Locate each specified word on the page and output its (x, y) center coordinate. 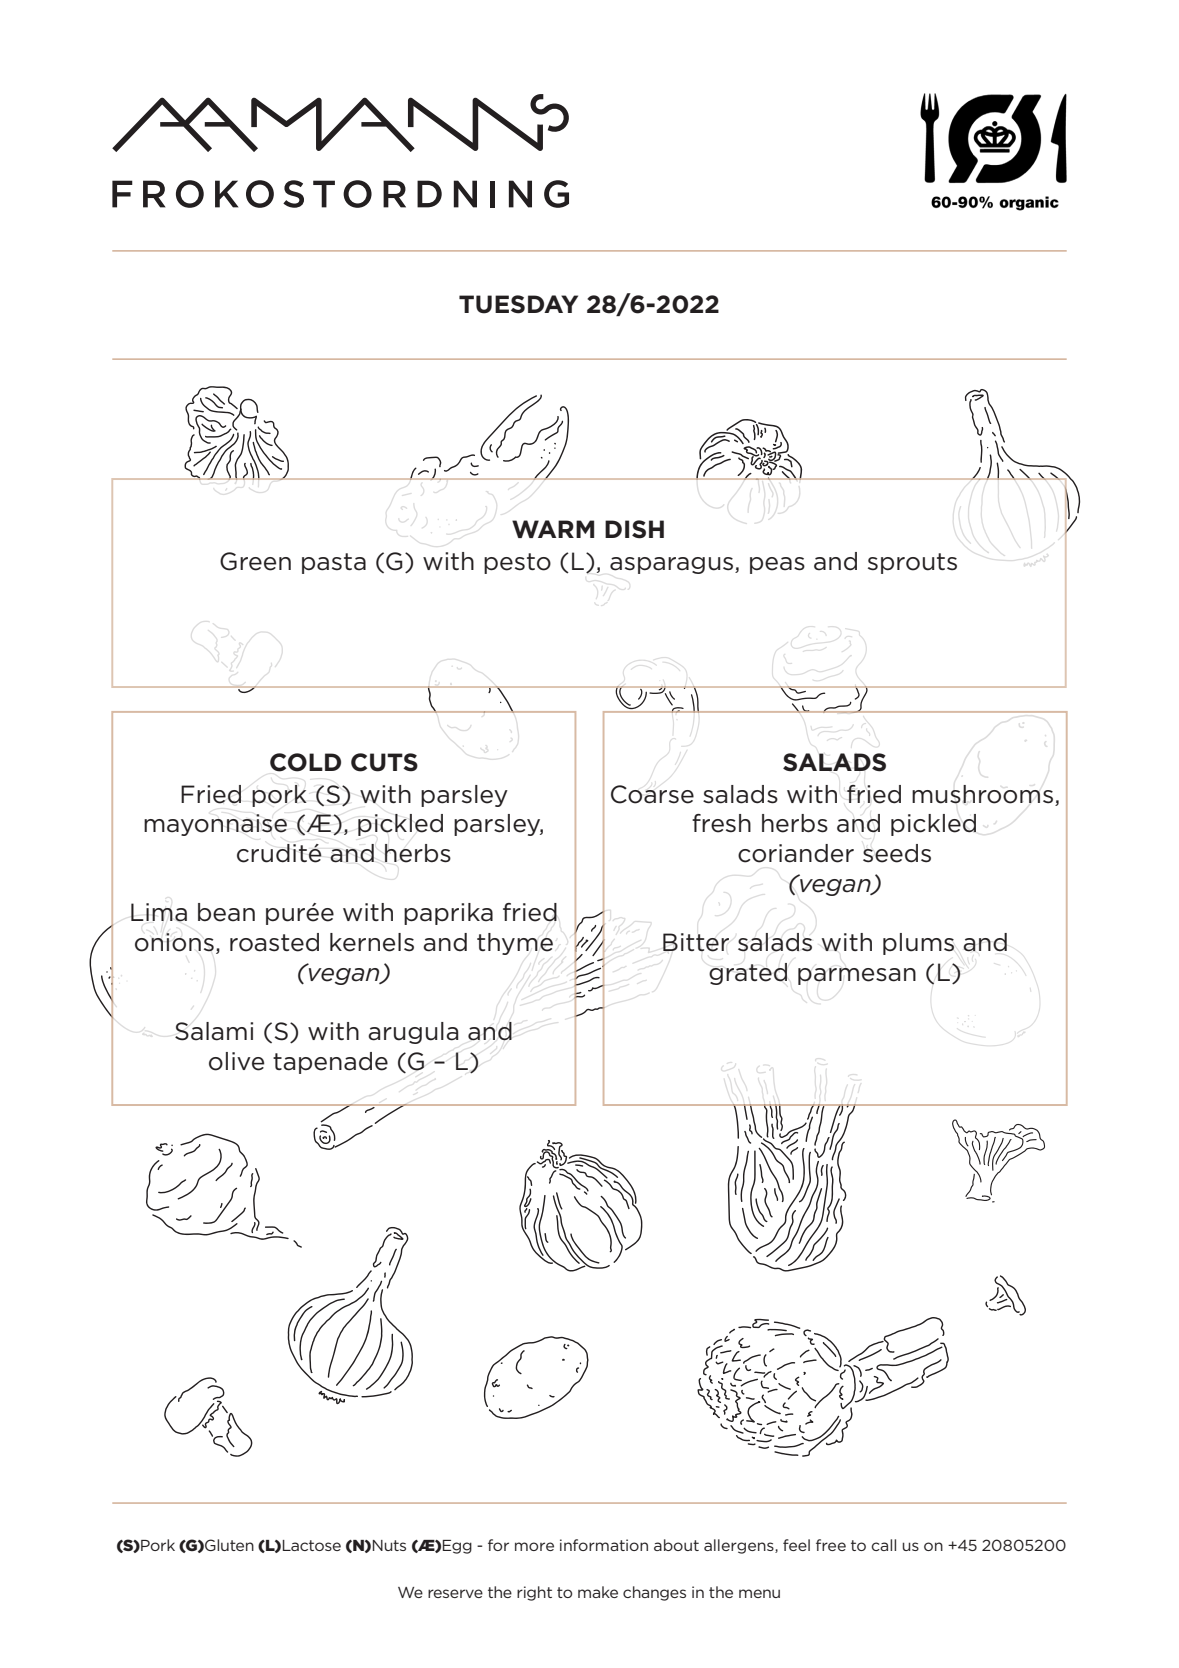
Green (255, 561)
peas (777, 565)
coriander (796, 853)
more (534, 1546)
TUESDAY (518, 304)
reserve (455, 1593)
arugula (413, 1033)
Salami (214, 1031)
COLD (305, 762)
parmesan (857, 976)
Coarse (652, 794)
